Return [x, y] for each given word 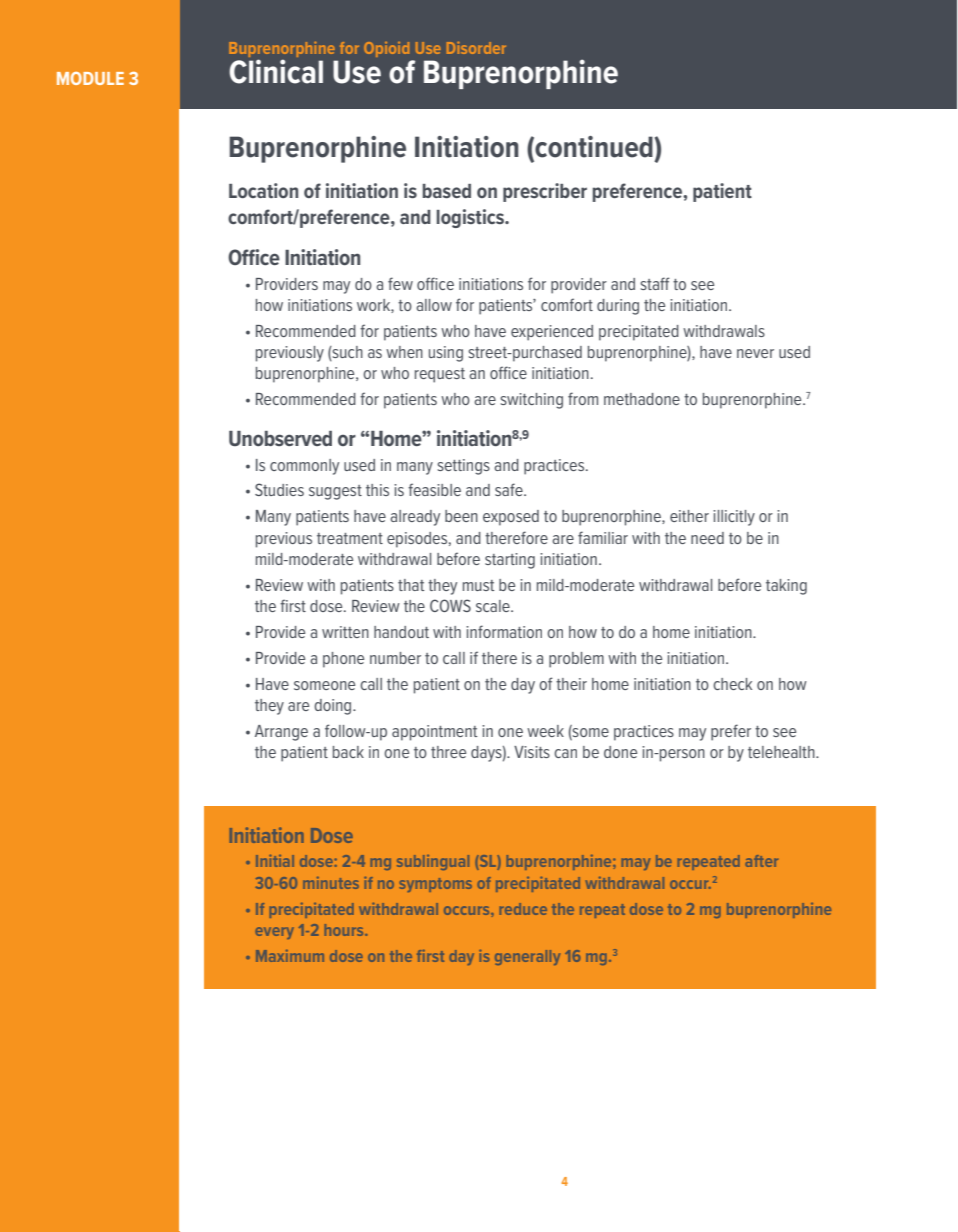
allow [434, 305]
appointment [434, 733]
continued [593, 148]
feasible [434, 489]
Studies [279, 489]
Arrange [281, 733]
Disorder [476, 48]
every [274, 933]
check [732, 684]
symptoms [436, 885]
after [761, 861]
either [689, 516]
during [618, 307]
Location [263, 190]
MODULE [90, 78]
